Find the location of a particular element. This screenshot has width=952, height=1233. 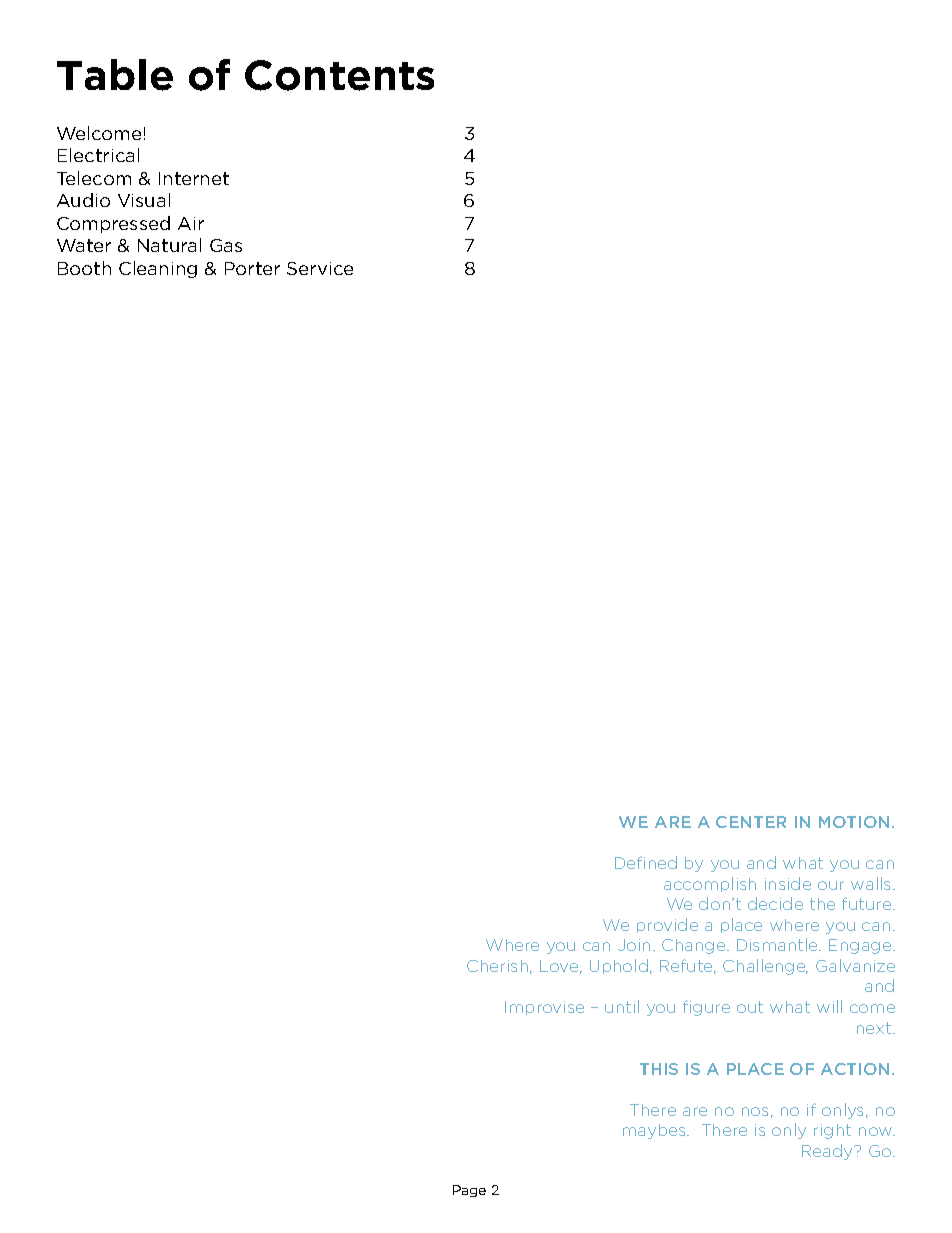

Table is located at coordinates (115, 75).
